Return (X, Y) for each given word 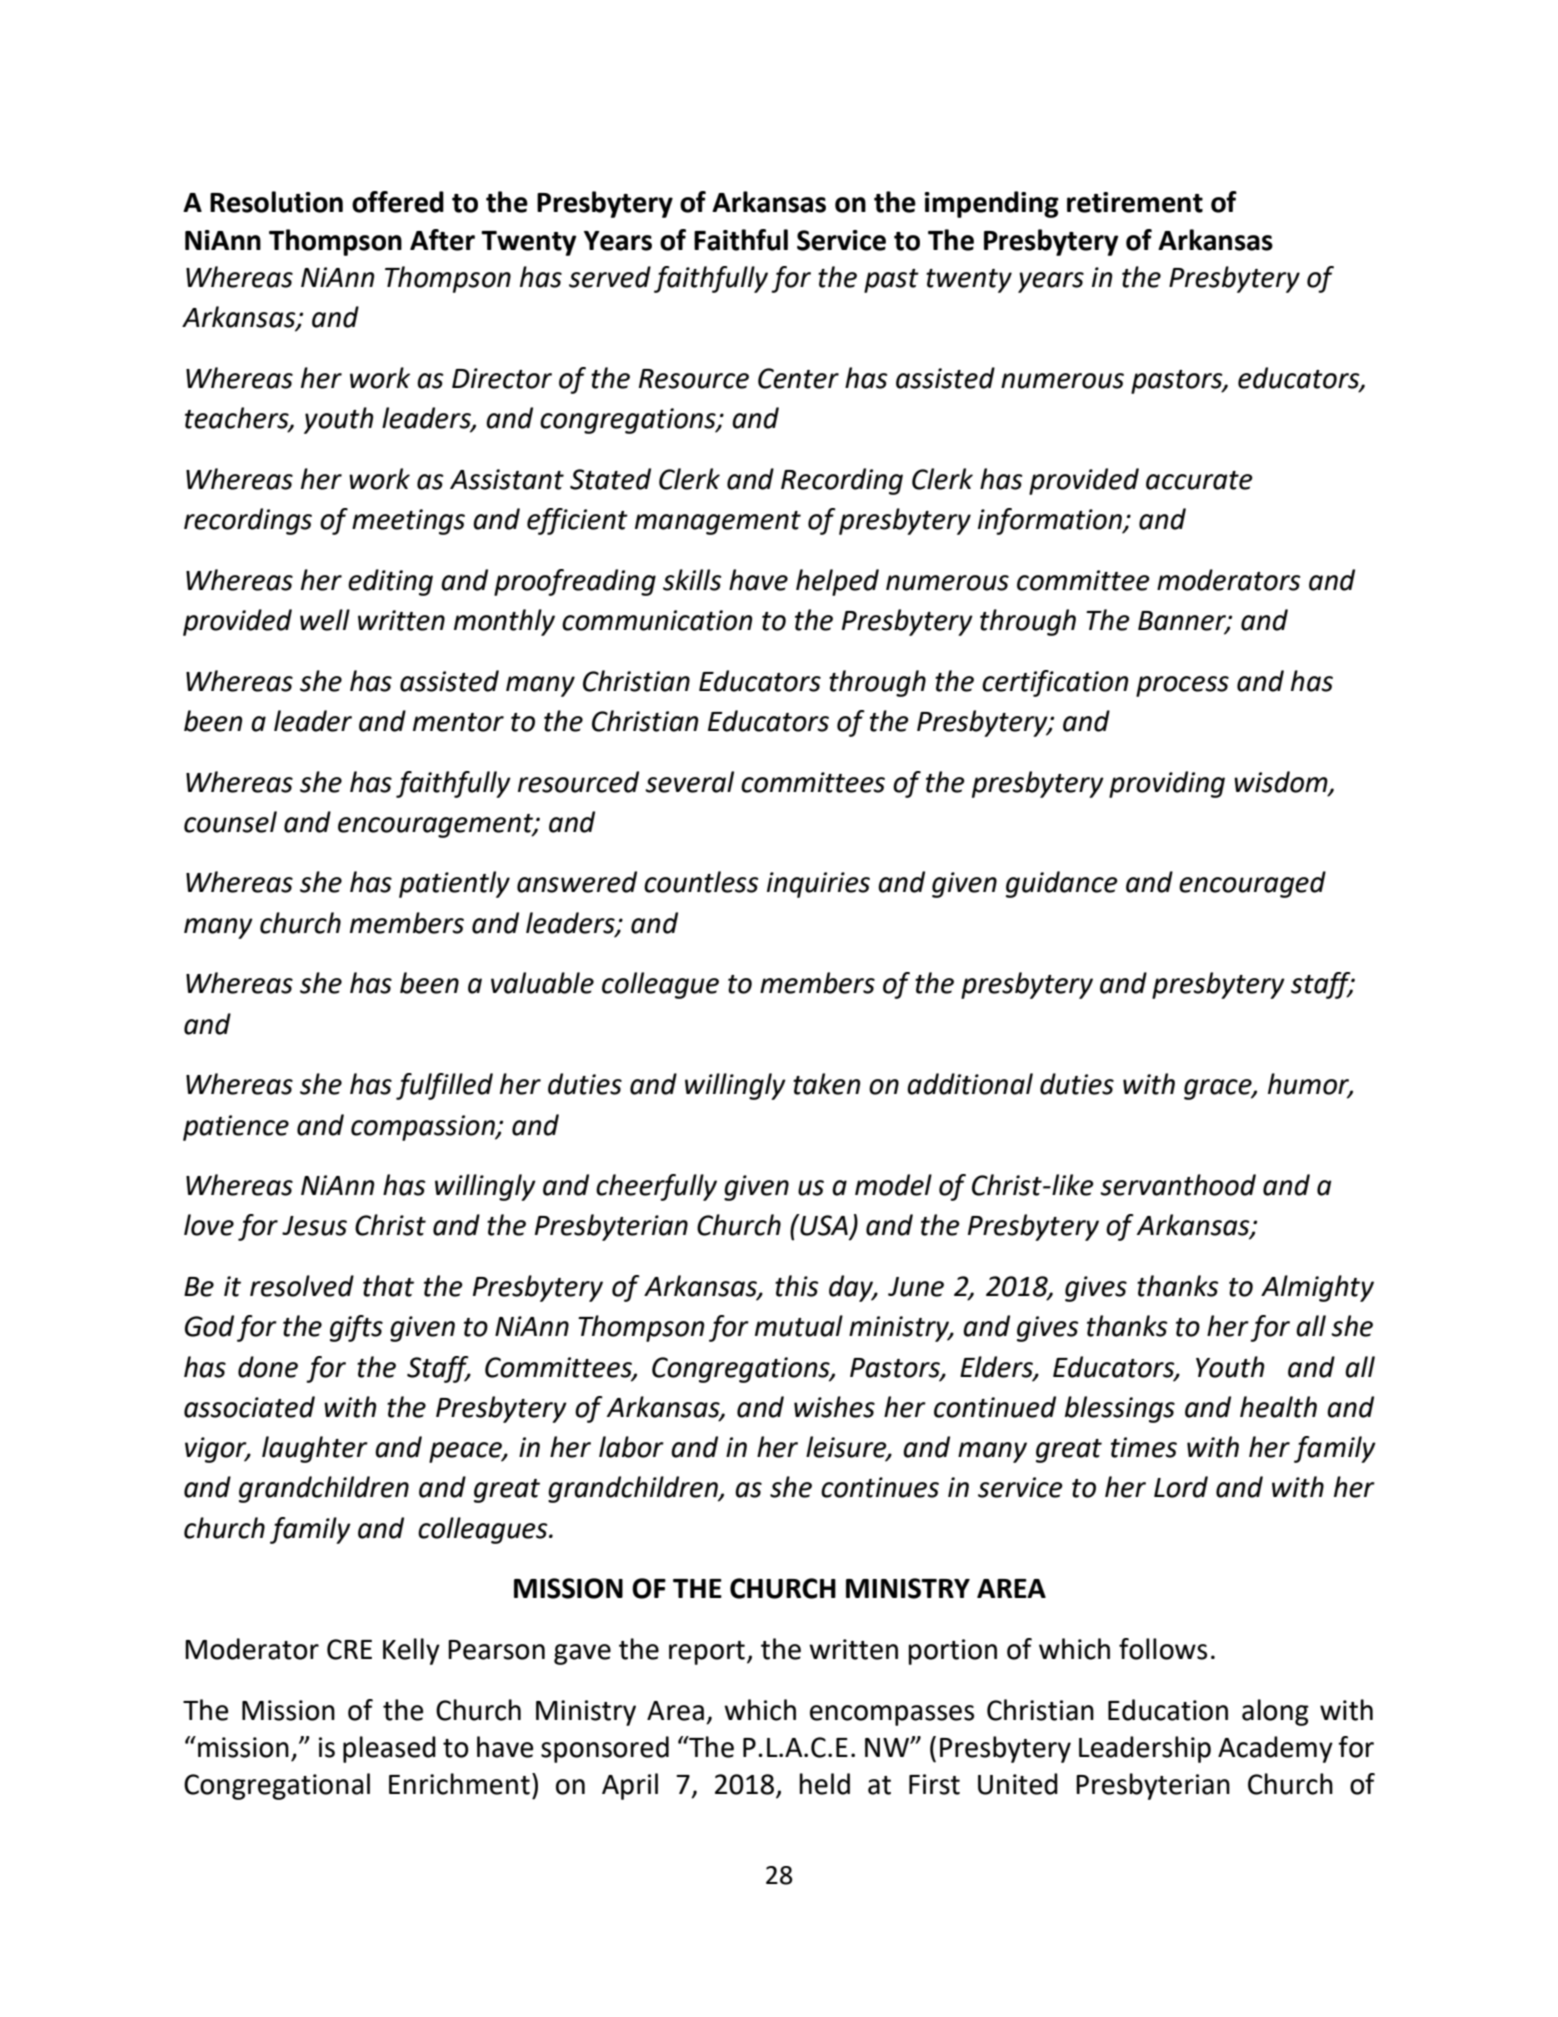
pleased (389, 1749)
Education (1168, 1710)
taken (826, 1084)
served (610, 277)
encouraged (1252, 884)
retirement (1135, 202)
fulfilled (444, 1086)
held (825, 1784)
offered (398, 202)
